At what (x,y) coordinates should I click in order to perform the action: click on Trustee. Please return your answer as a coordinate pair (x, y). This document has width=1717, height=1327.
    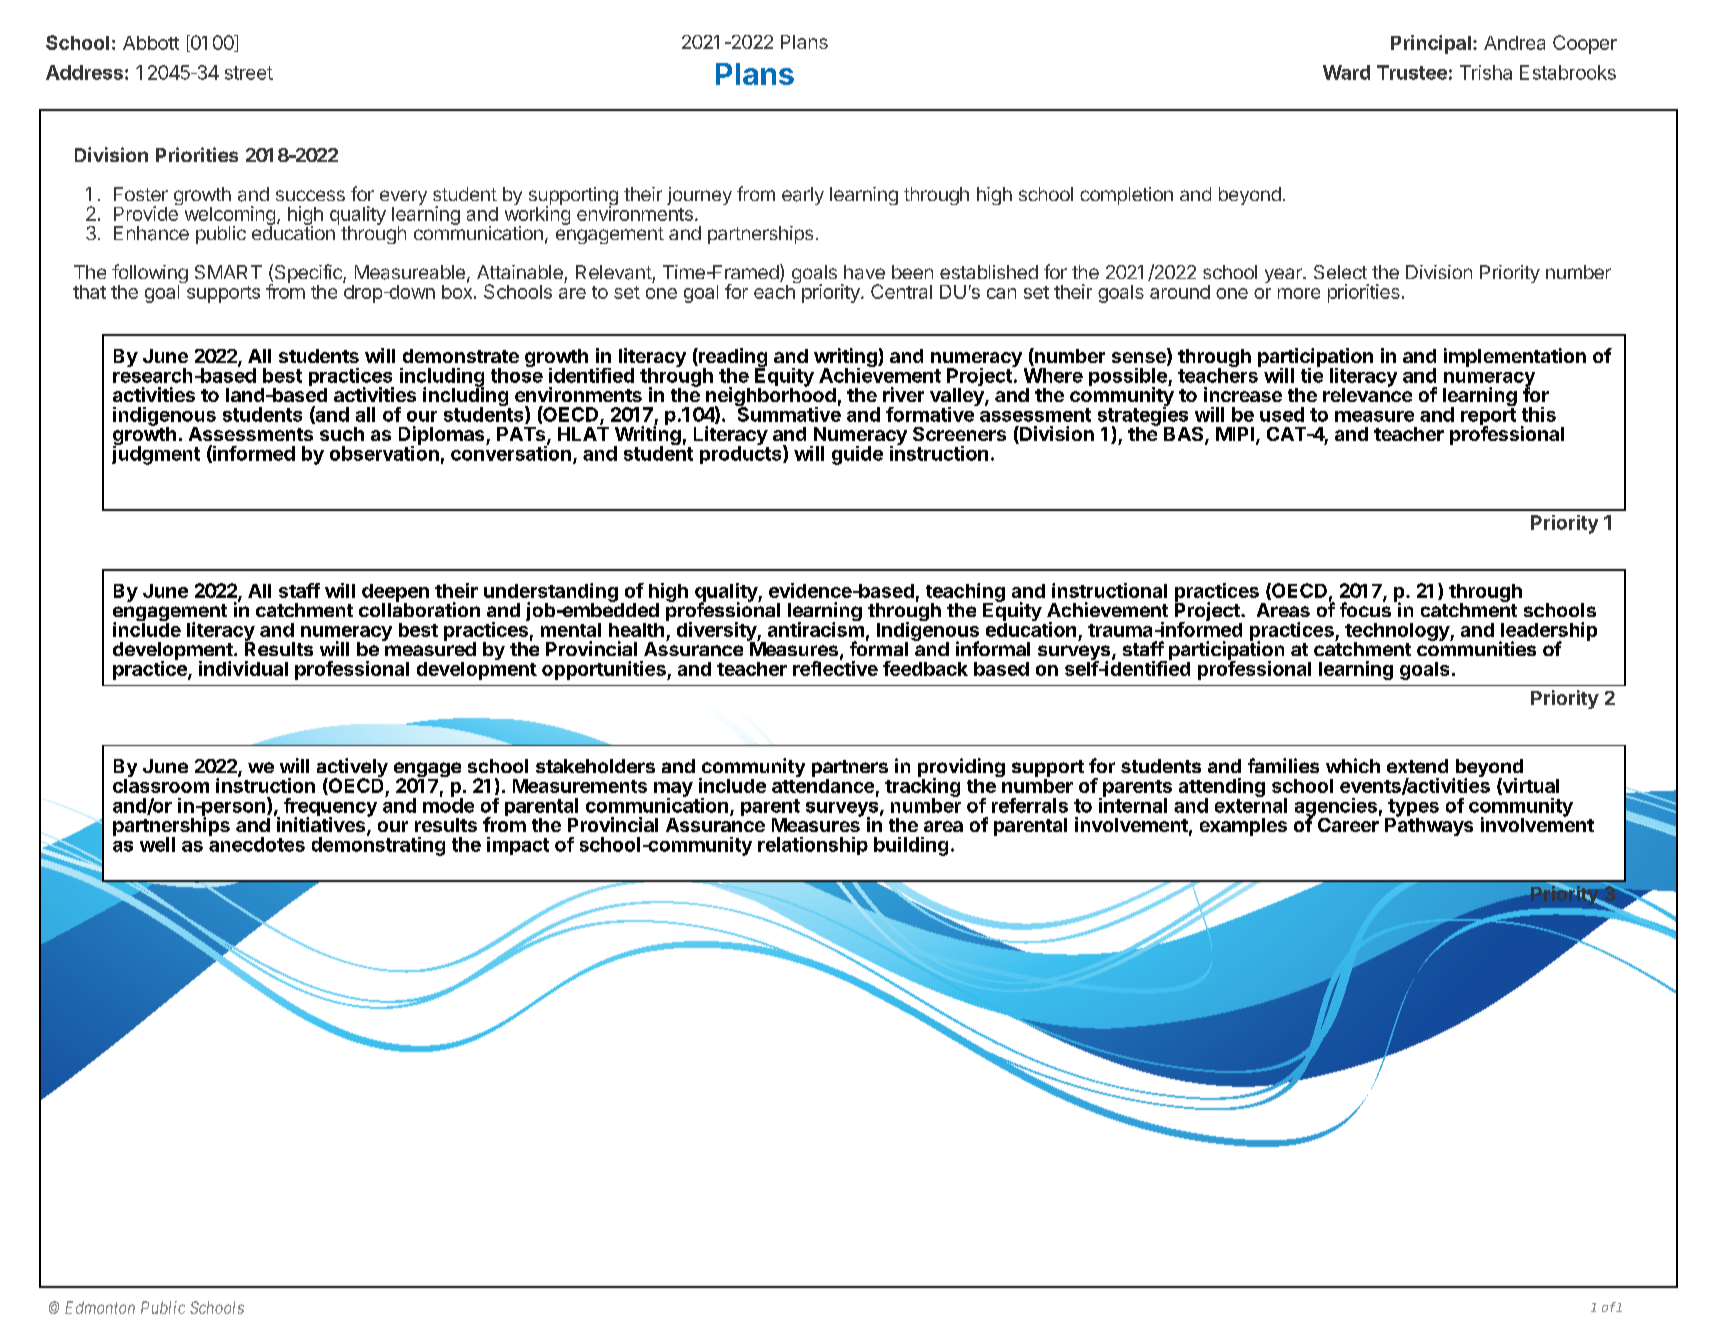
    Looking at the image, I should click on (1412, 72).
